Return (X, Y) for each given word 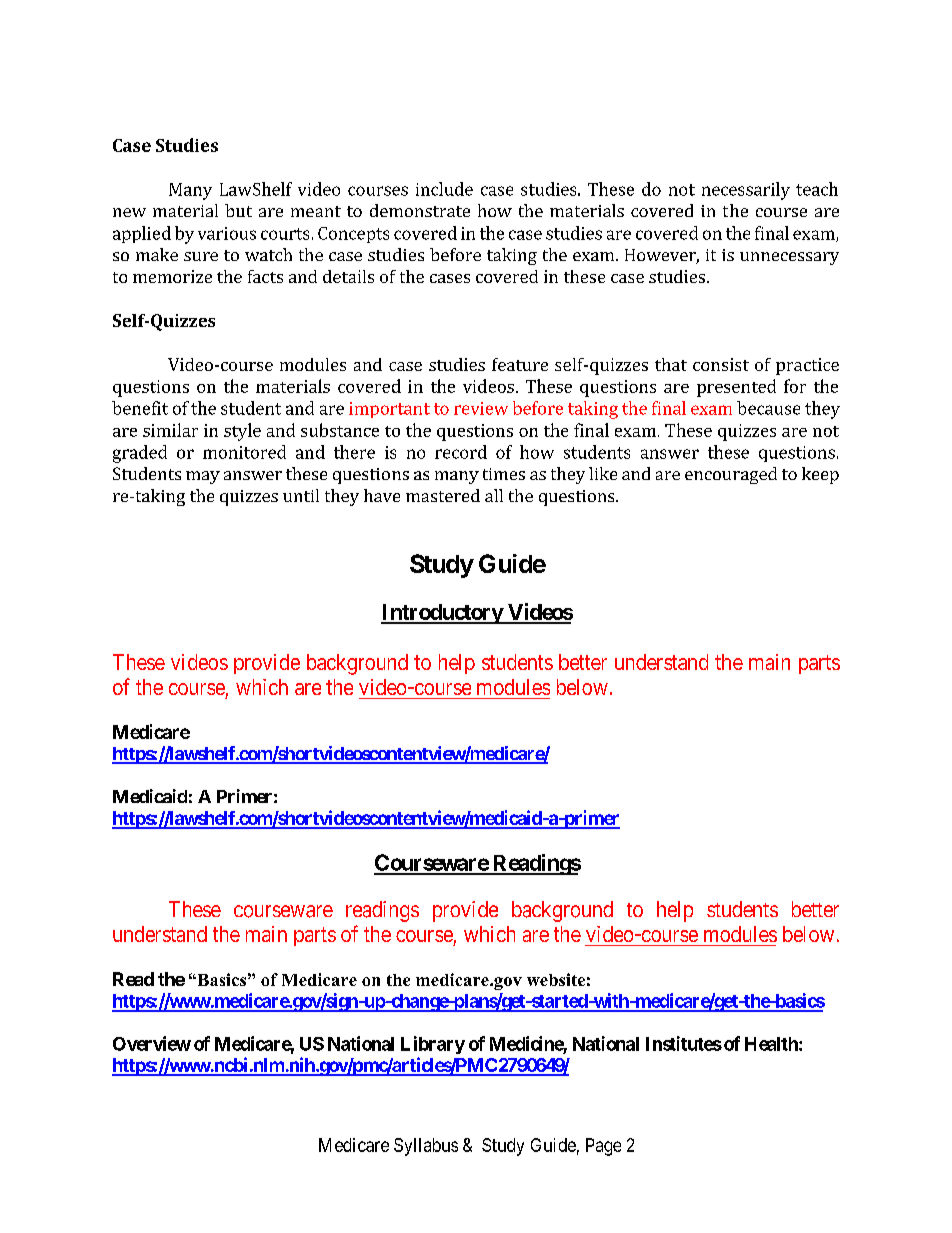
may (203, 477)
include (444, 189)
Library (433, 1045)
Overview (152, 1043)
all (494, 495)
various (227, 233)
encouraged (731, 475)
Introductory (442, 614)
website (556, 979)
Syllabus (426, 1147)
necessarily (746, 191)
